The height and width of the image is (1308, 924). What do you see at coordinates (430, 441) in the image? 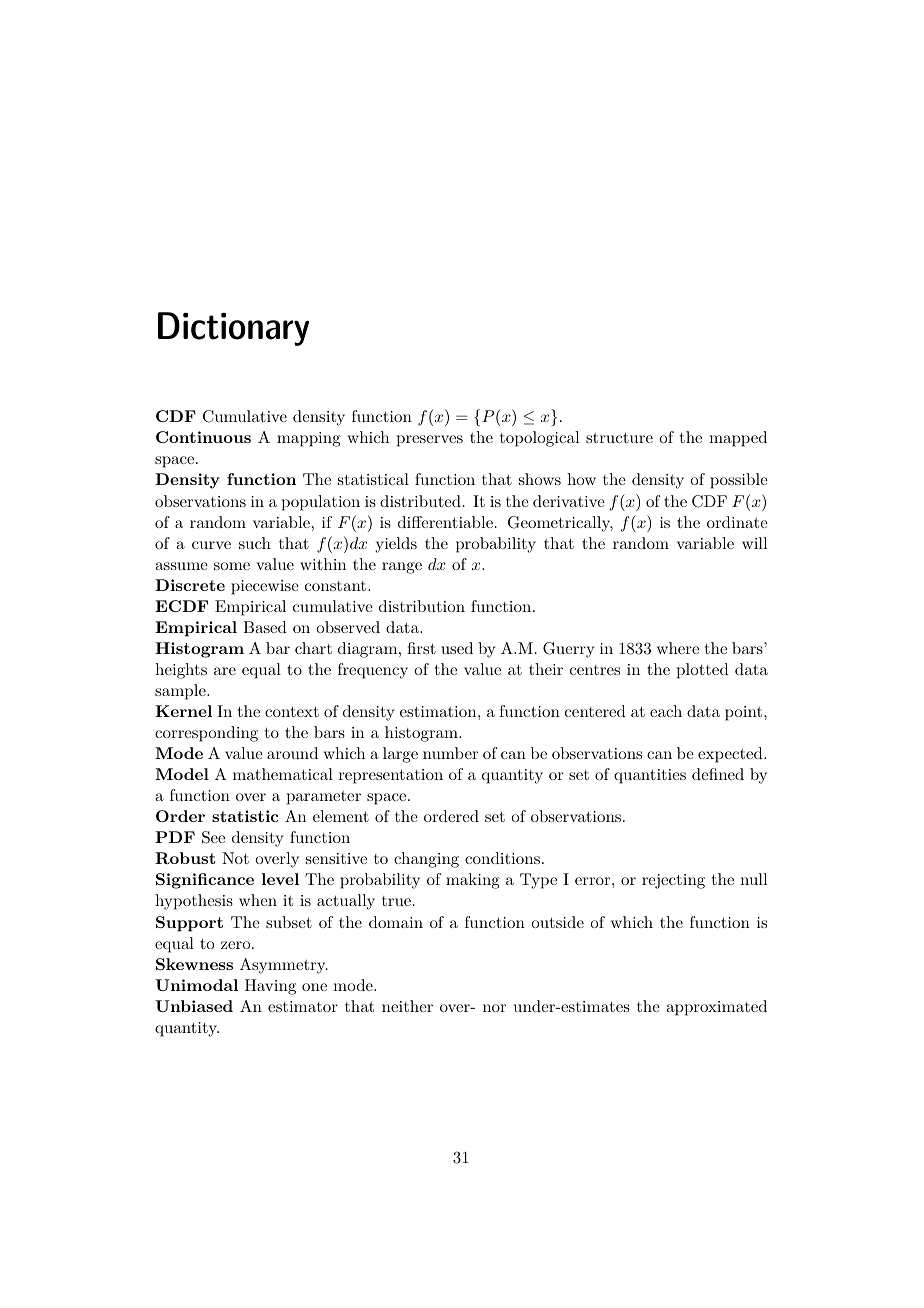
I see `preserves` at bounding box center [430, 441].
